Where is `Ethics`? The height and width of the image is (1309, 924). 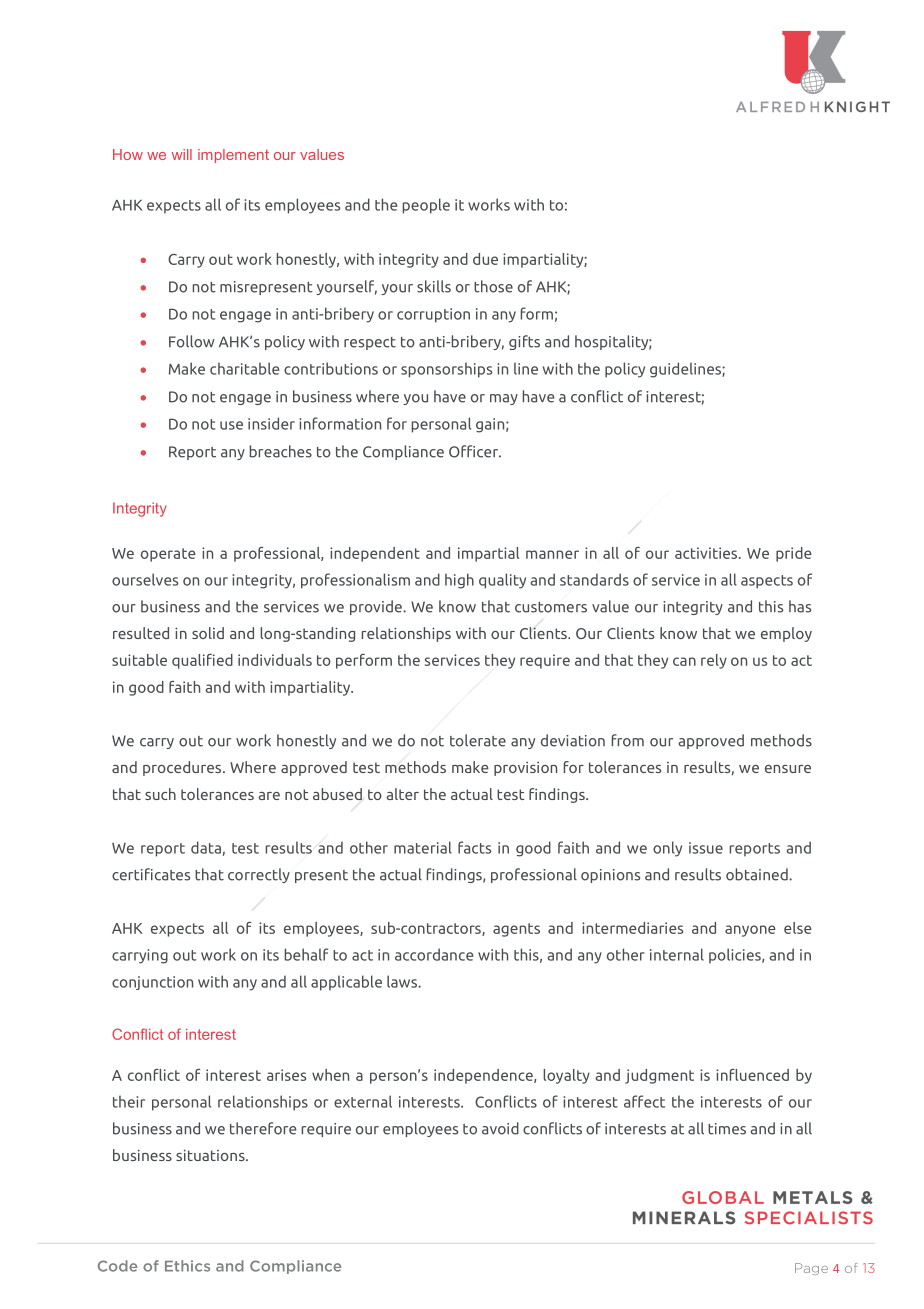
Ethics is located at coordinates (187, 1266).
